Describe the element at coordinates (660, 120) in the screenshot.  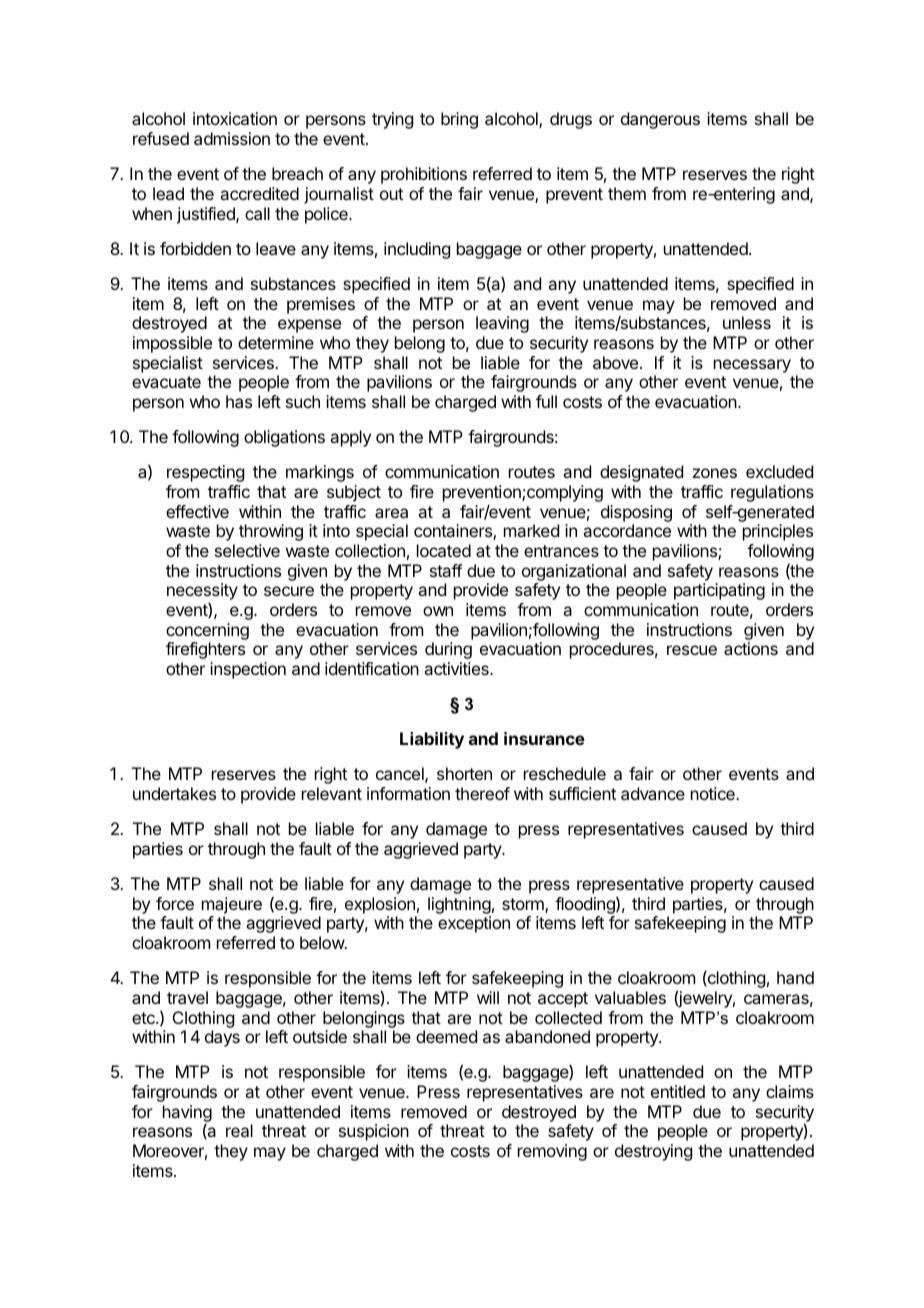
I see `dangerous` at that location.
